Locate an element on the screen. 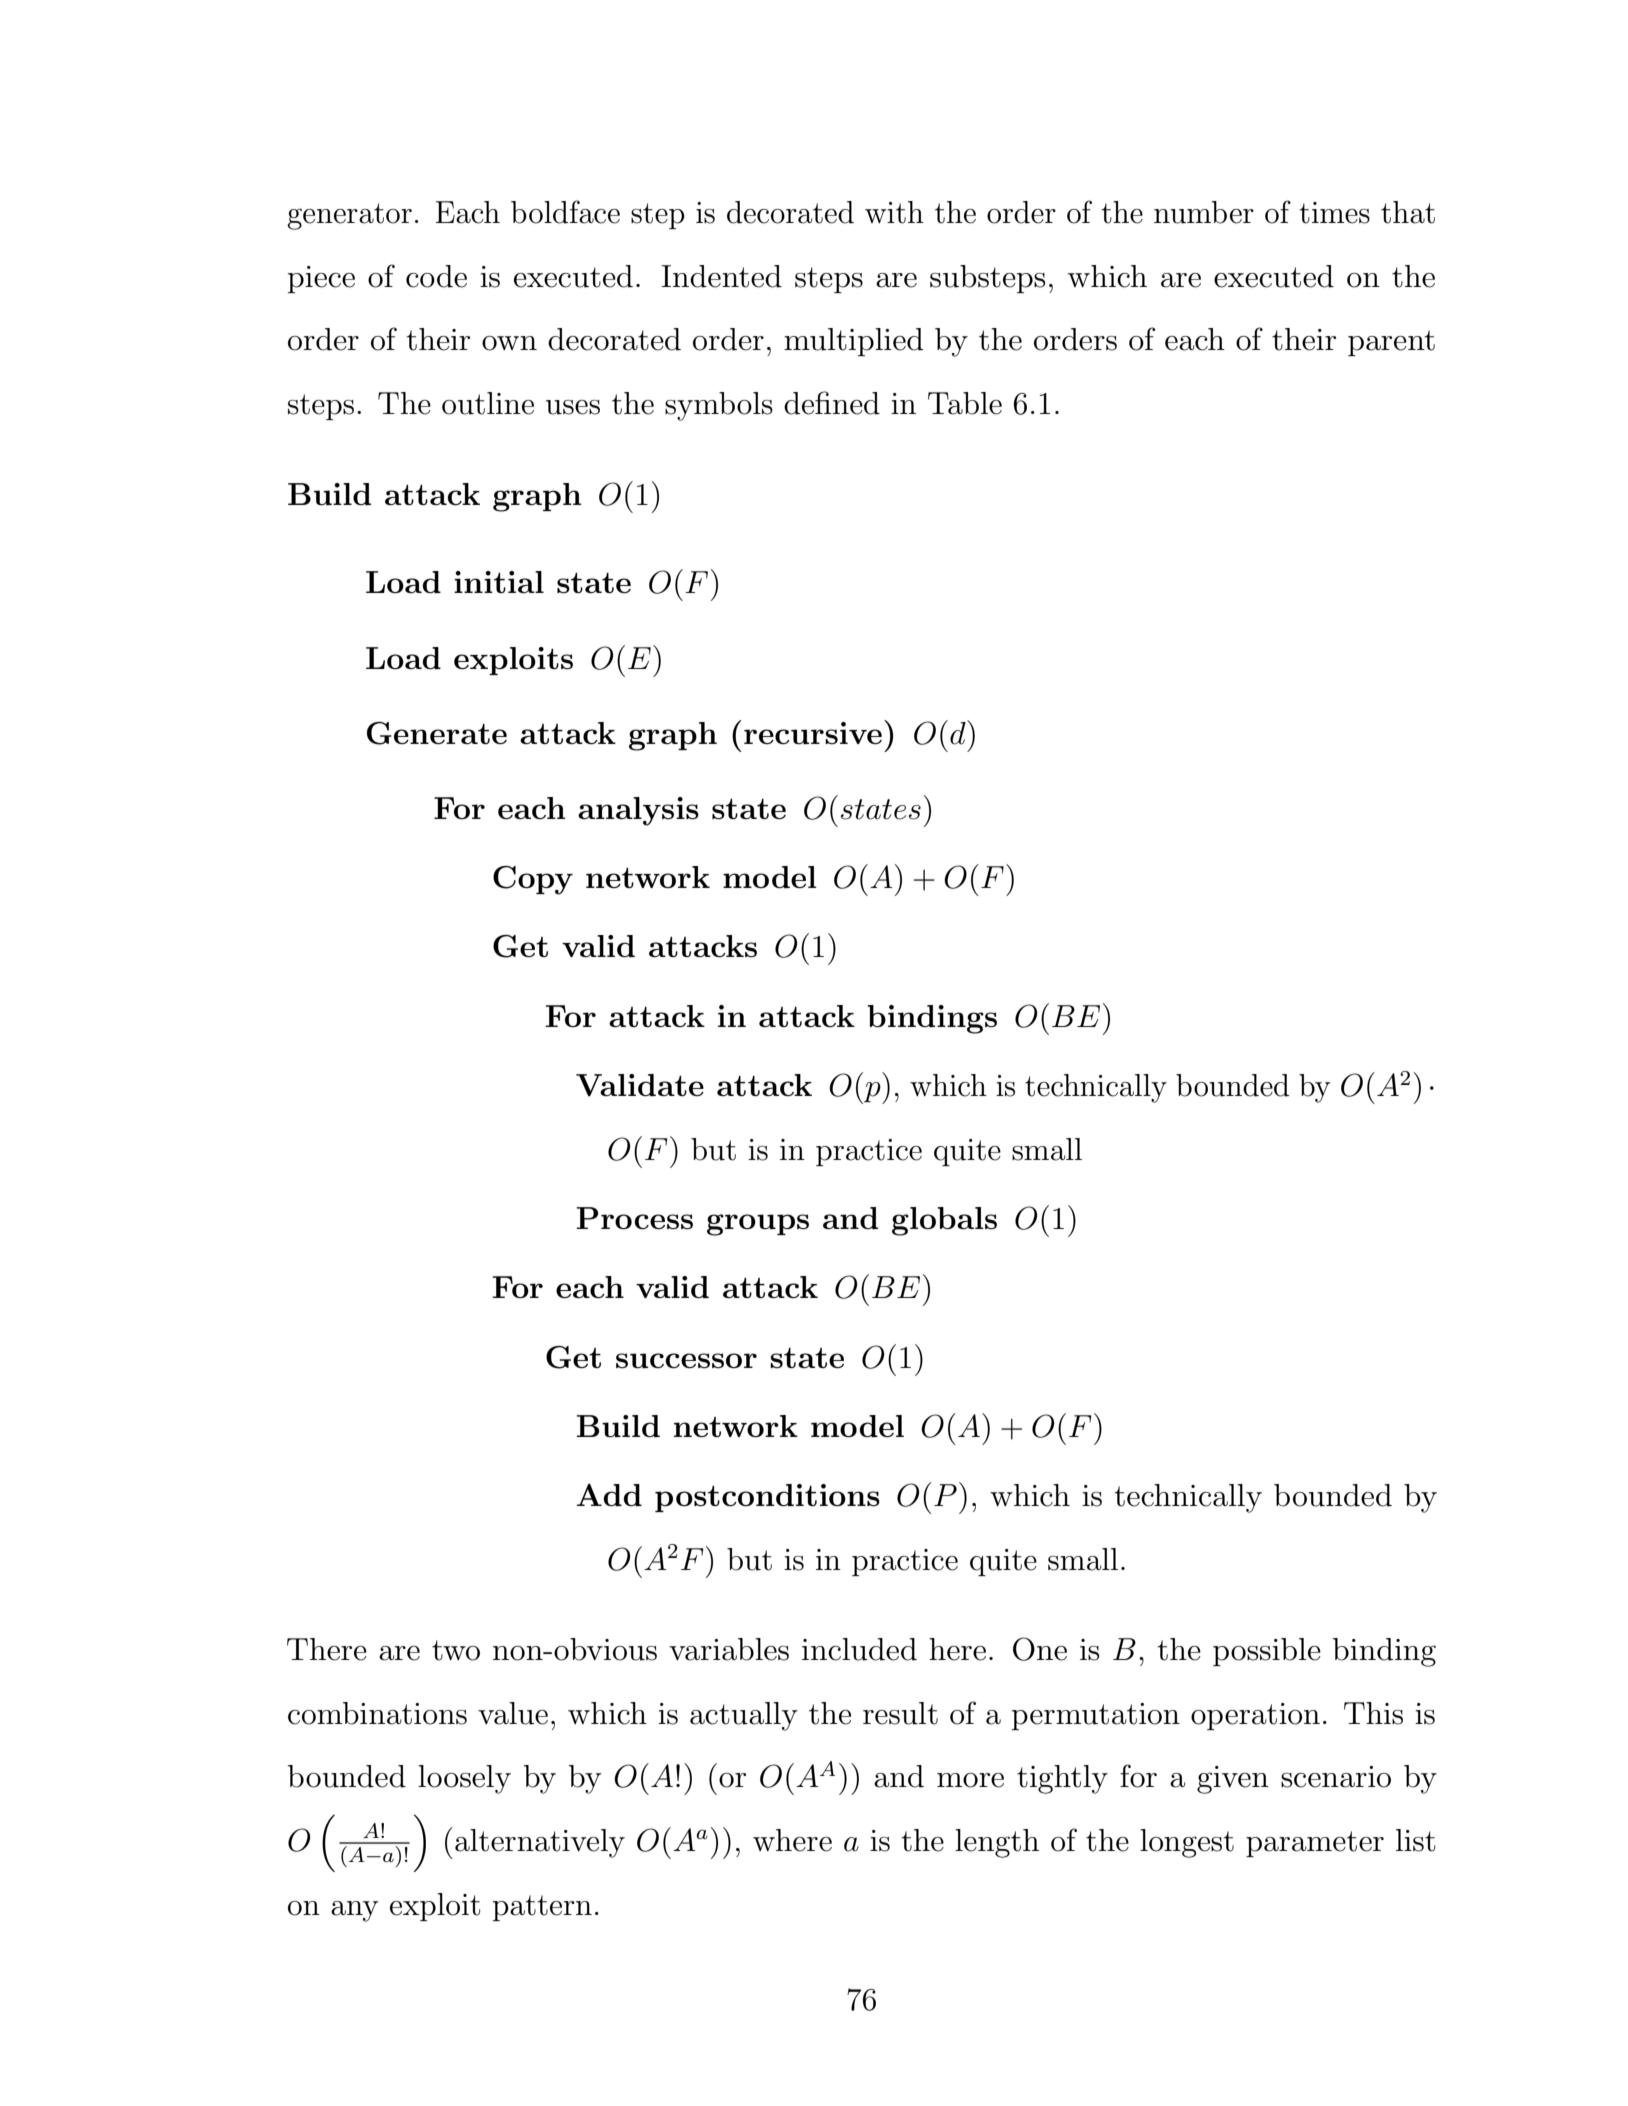 The width and height of the screenshot is (1628, 2106). alternatively is located at coordinates (540, 1843).
